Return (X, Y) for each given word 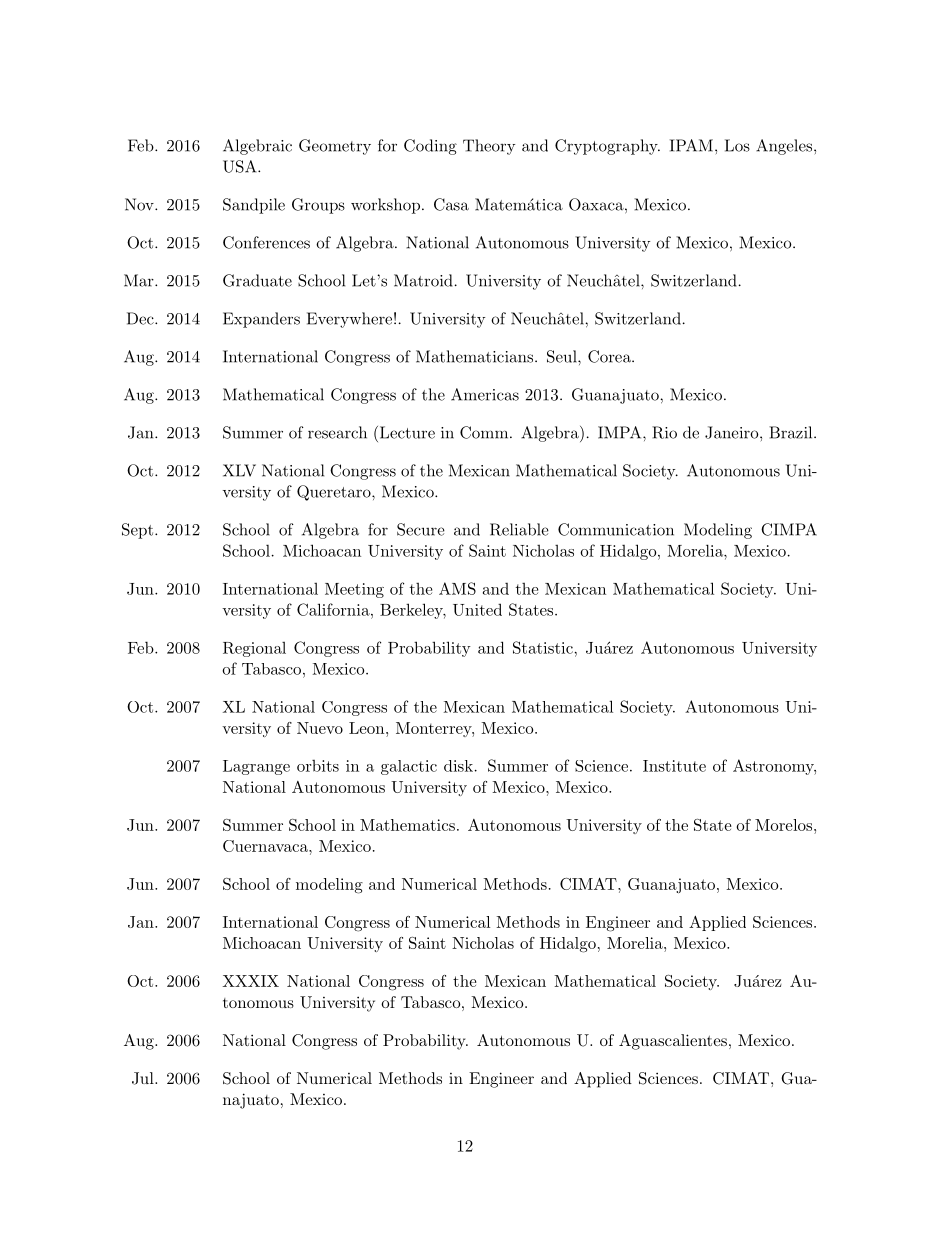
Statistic (544, 647)
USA (241, 166)
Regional (254, 649)
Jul (144, 1078)
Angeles (784, 147)
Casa (451, 204)
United (477, 609)
